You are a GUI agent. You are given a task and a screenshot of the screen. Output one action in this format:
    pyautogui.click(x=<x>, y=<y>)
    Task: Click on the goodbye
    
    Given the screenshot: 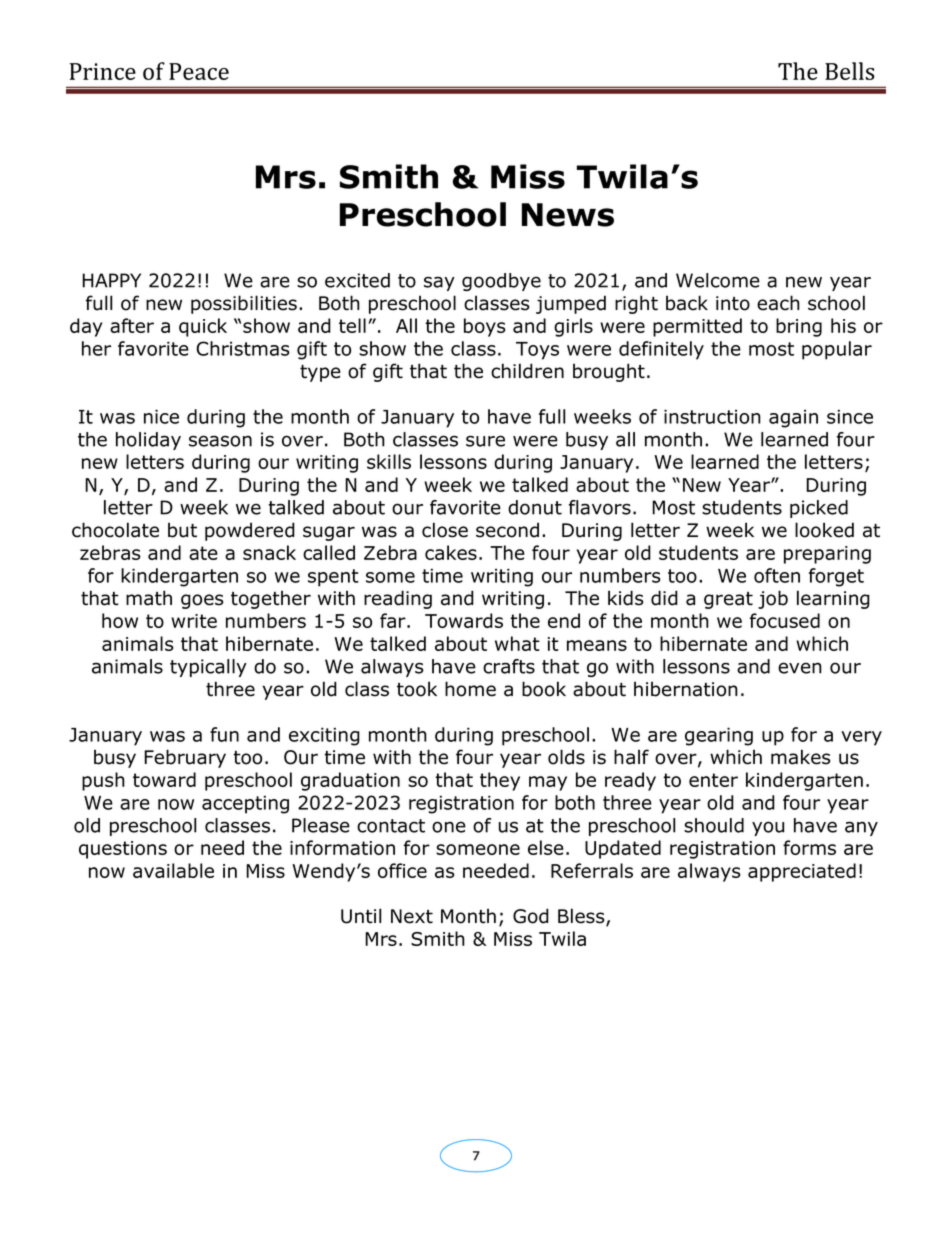 What is the action you would take?
    pyautogui.click(x=501, y=282)
